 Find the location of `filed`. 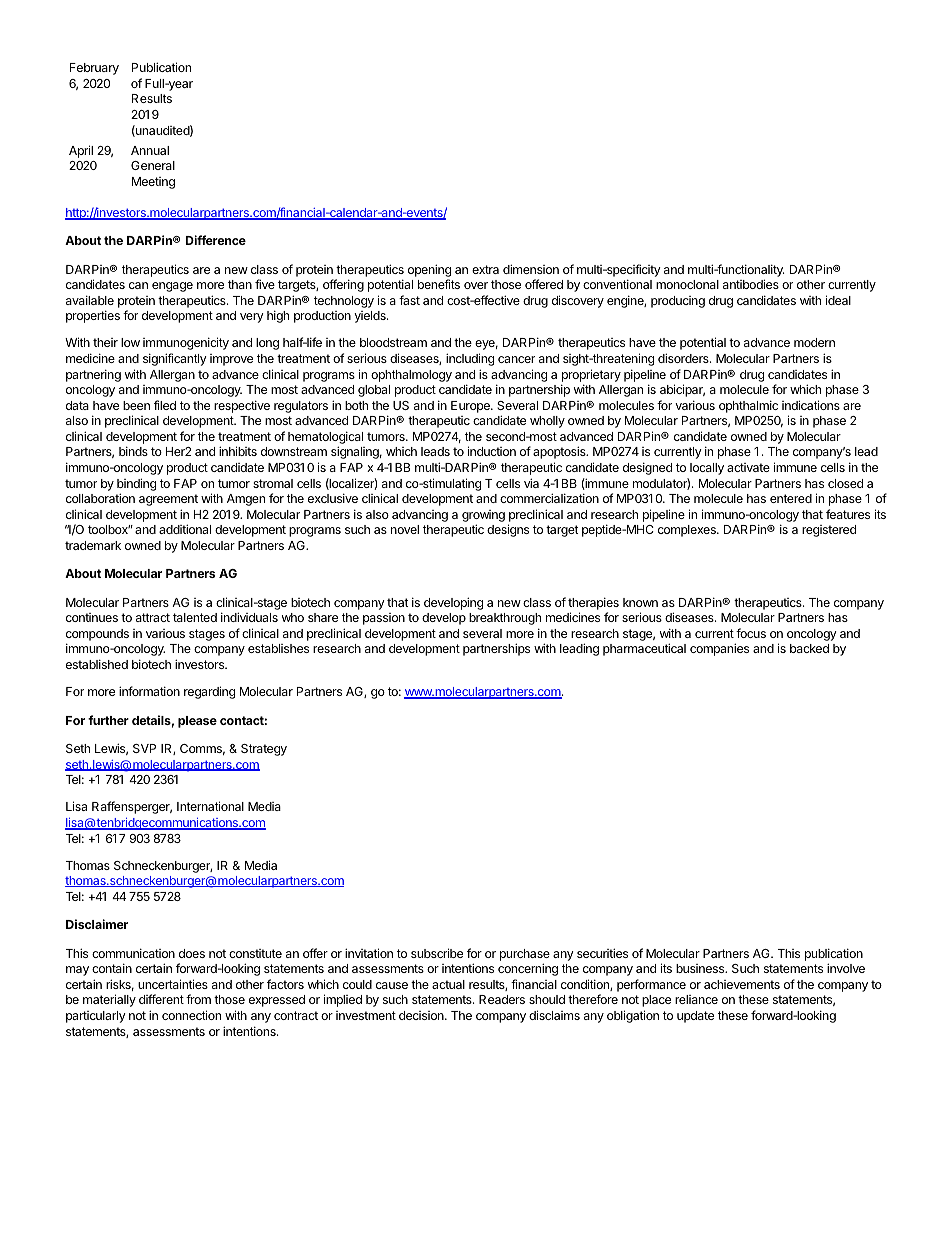

filed is located at coordinates (165, 405).
